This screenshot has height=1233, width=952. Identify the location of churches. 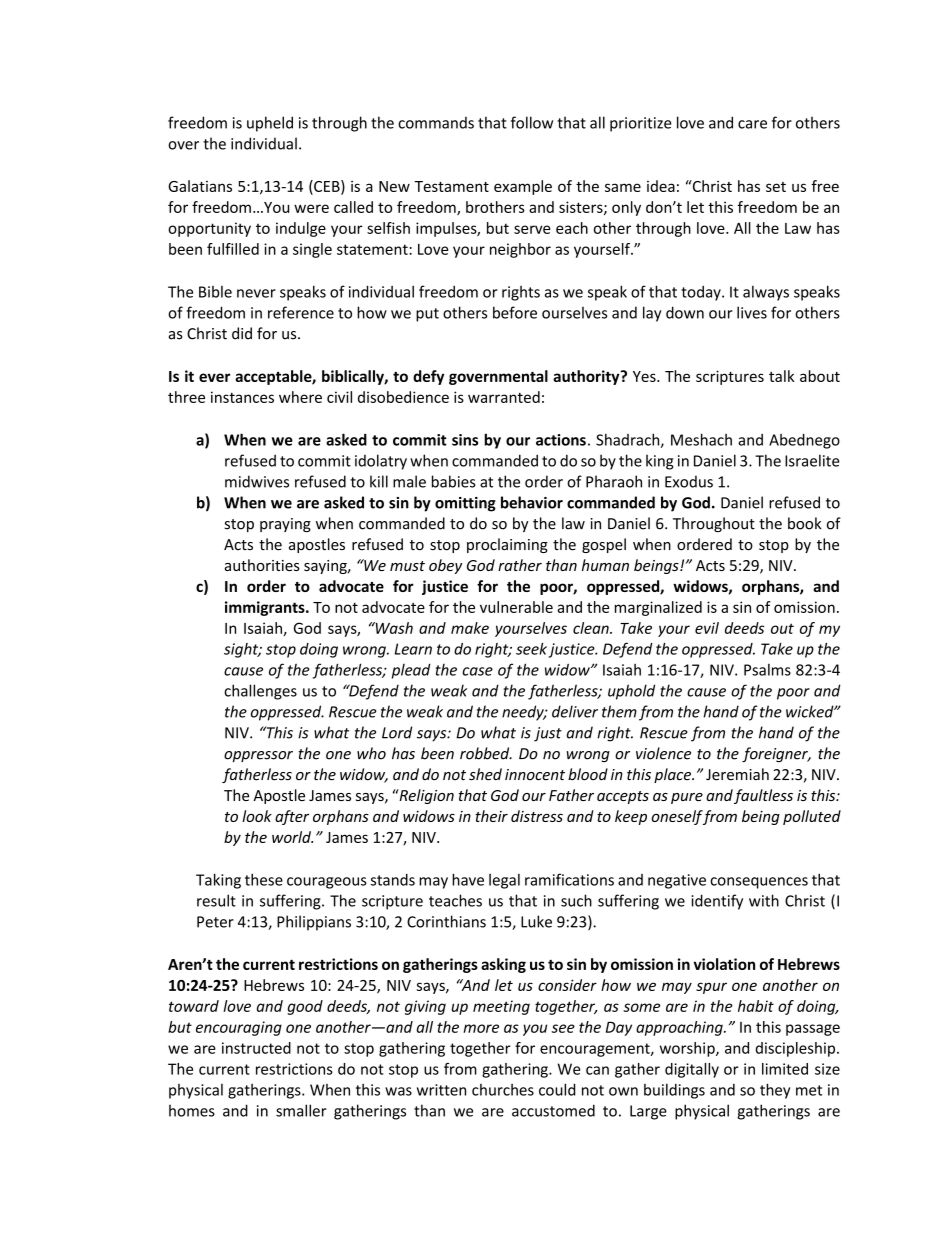
(503, 1090).
